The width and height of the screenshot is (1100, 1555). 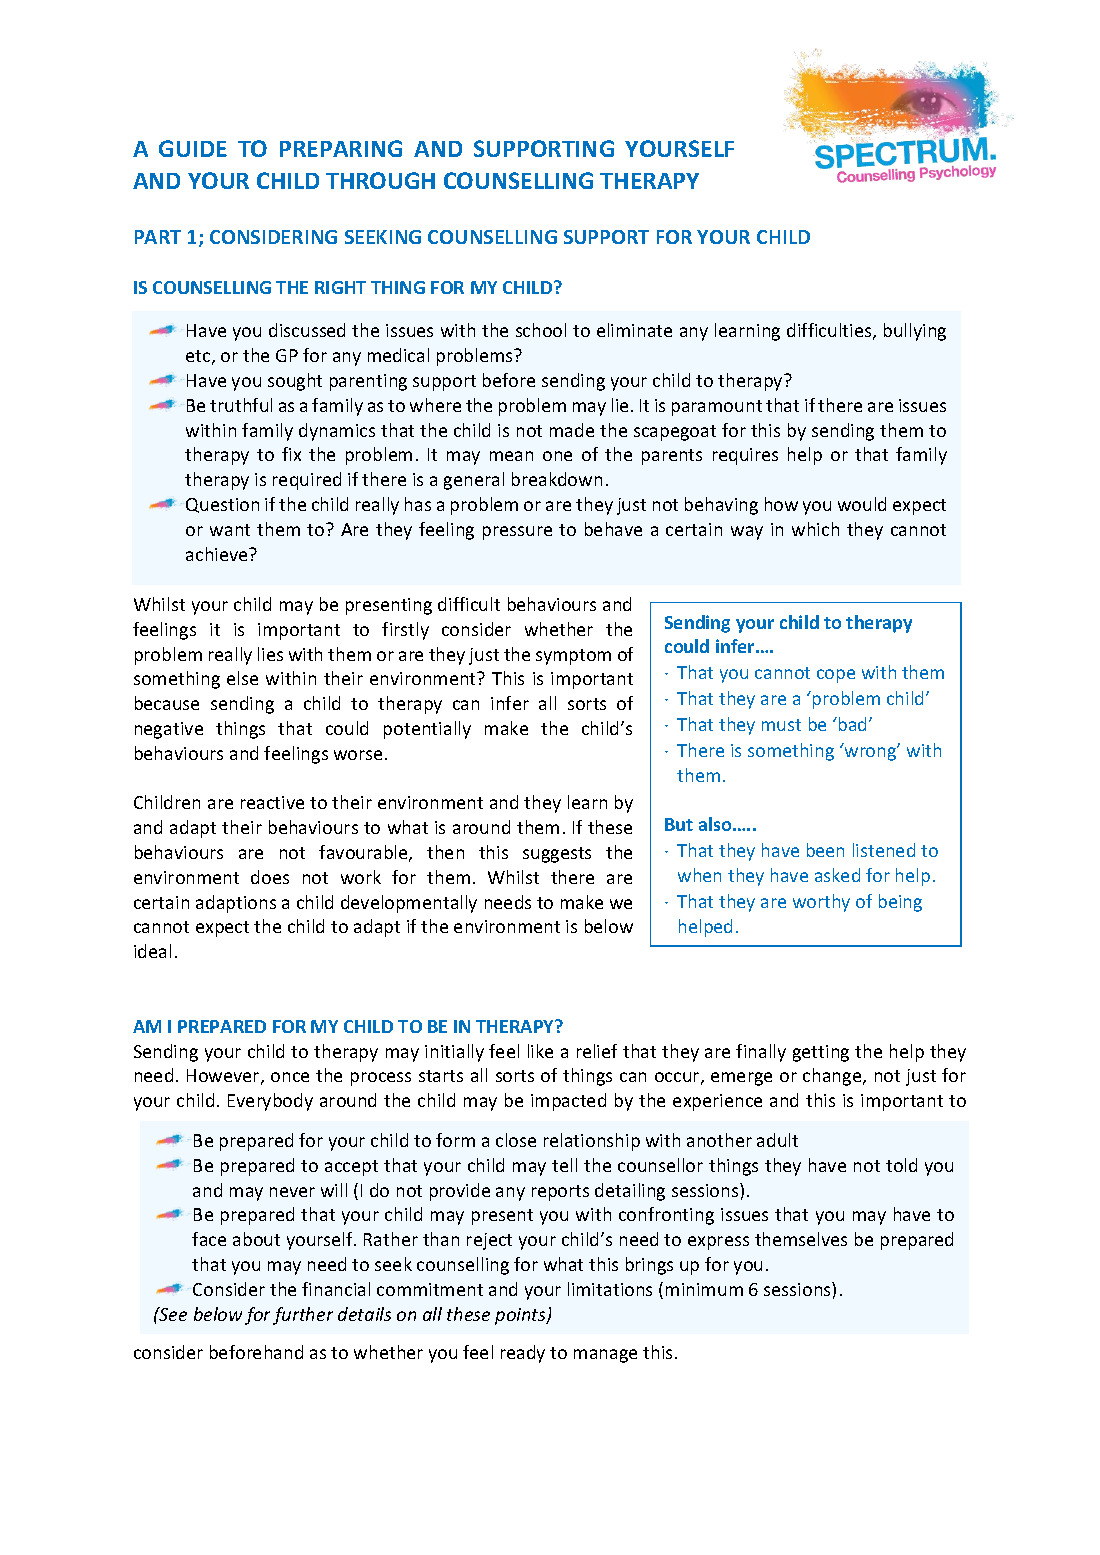 What do you see at coordinates (517, 533) in the screenshot?
I see `pressure` at bounding box center [517, 533].
